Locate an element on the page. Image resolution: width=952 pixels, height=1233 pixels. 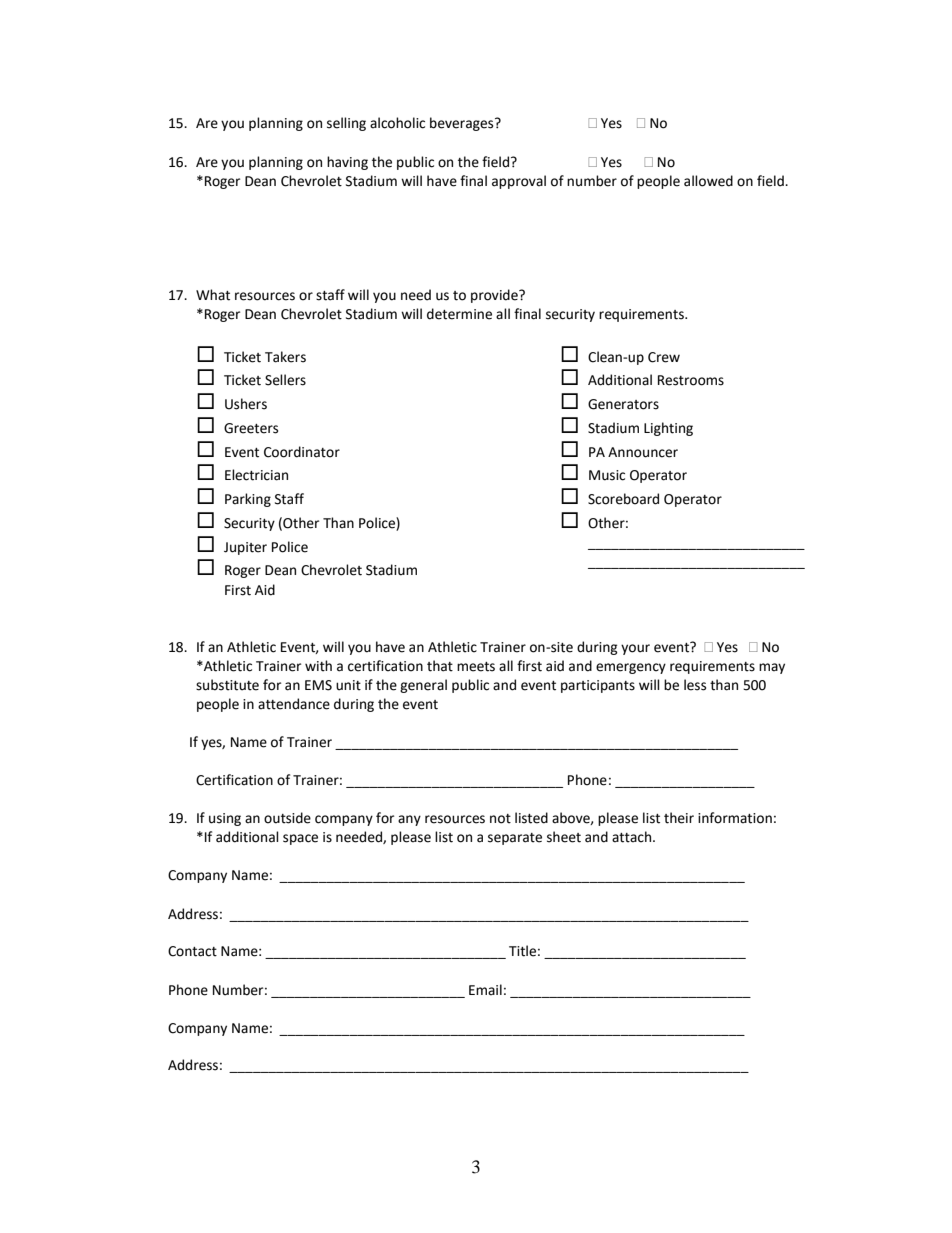
with is located at coordinates (318, 666).
